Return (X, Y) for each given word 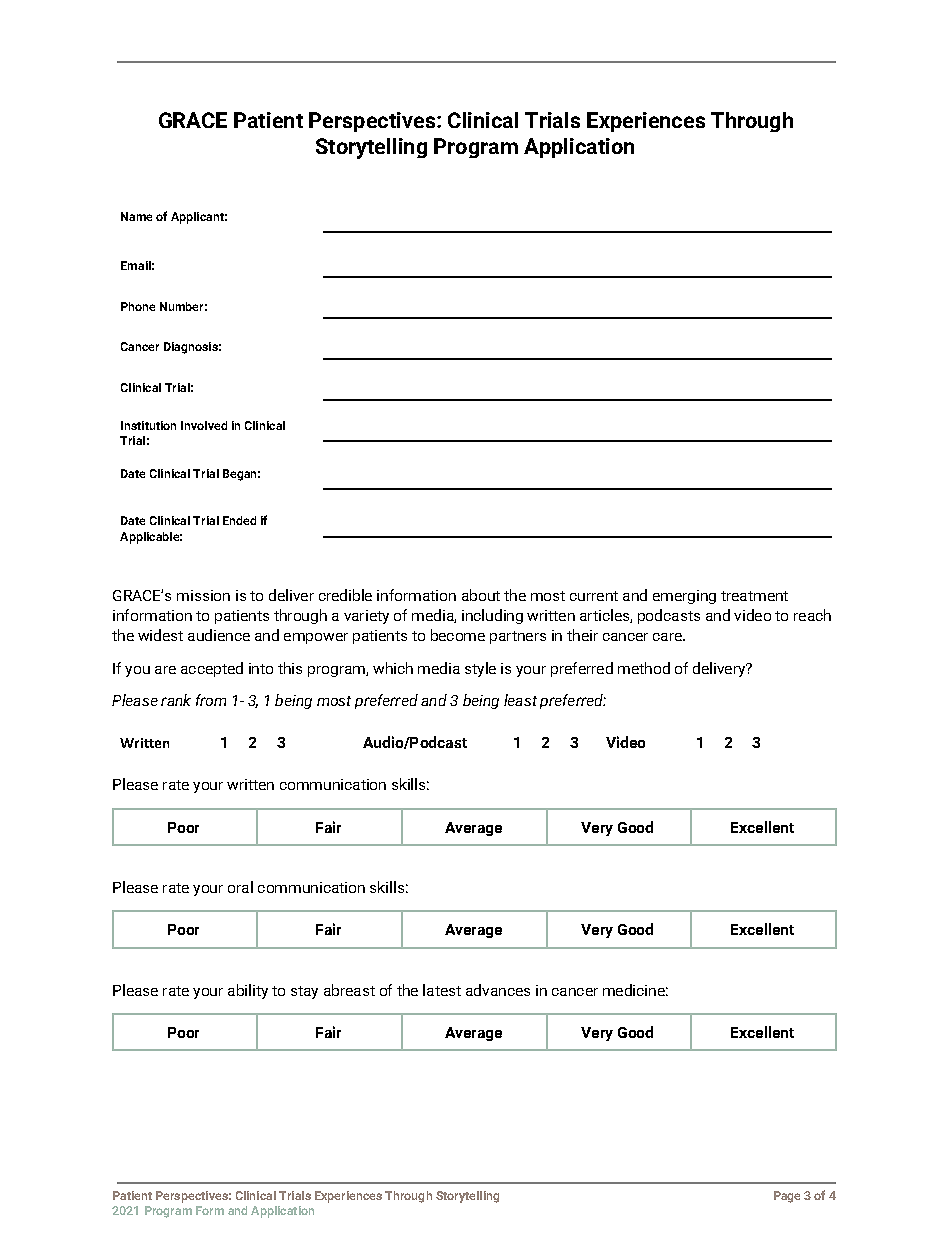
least (520, 700)
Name (136, 216)
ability (248, 991)
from (211, 700)
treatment (754, 596)
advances (498, 990)
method (644, 668)
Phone (138, 306)
